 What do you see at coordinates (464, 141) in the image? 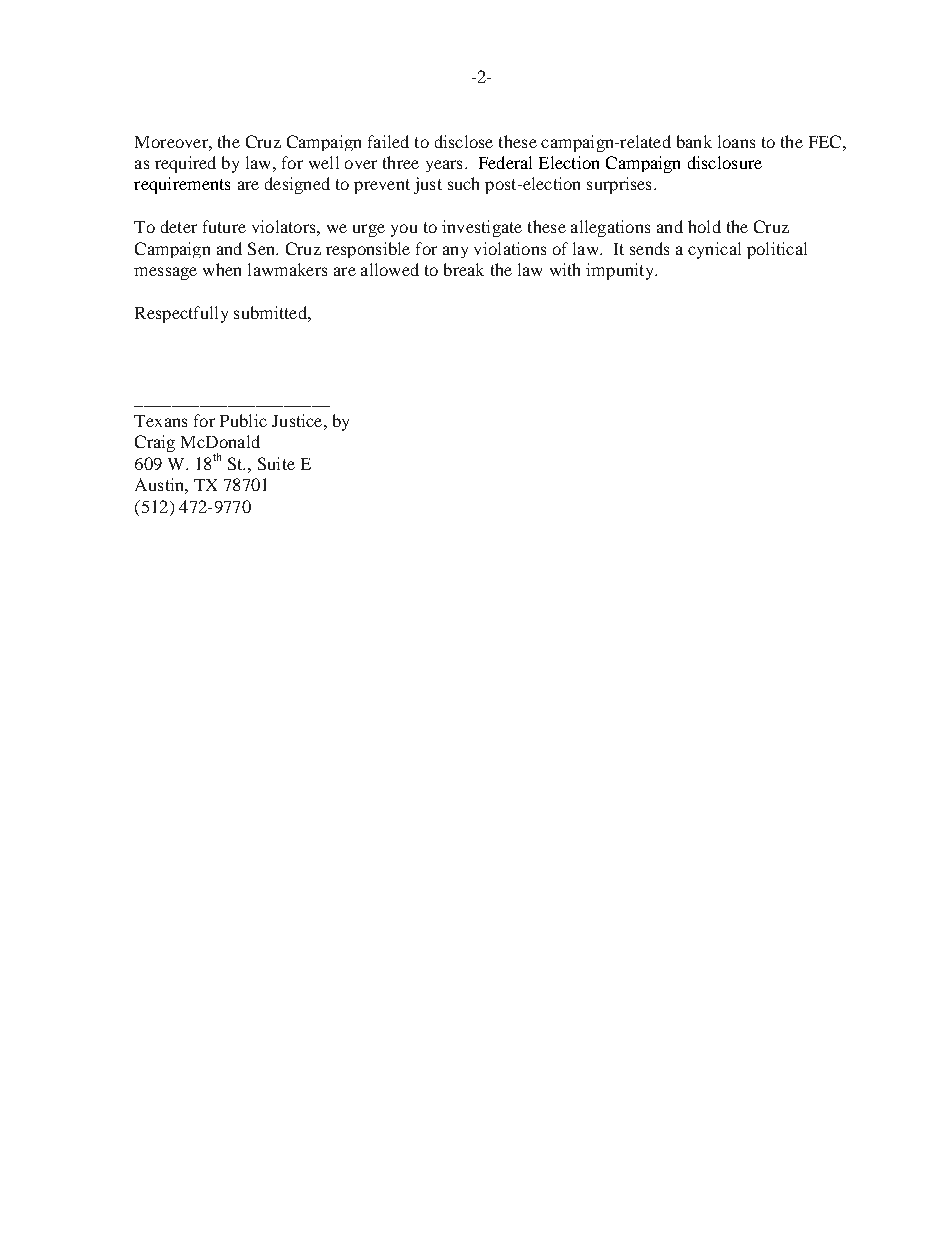
I see `disclose` at bounding box center [464, 141].
